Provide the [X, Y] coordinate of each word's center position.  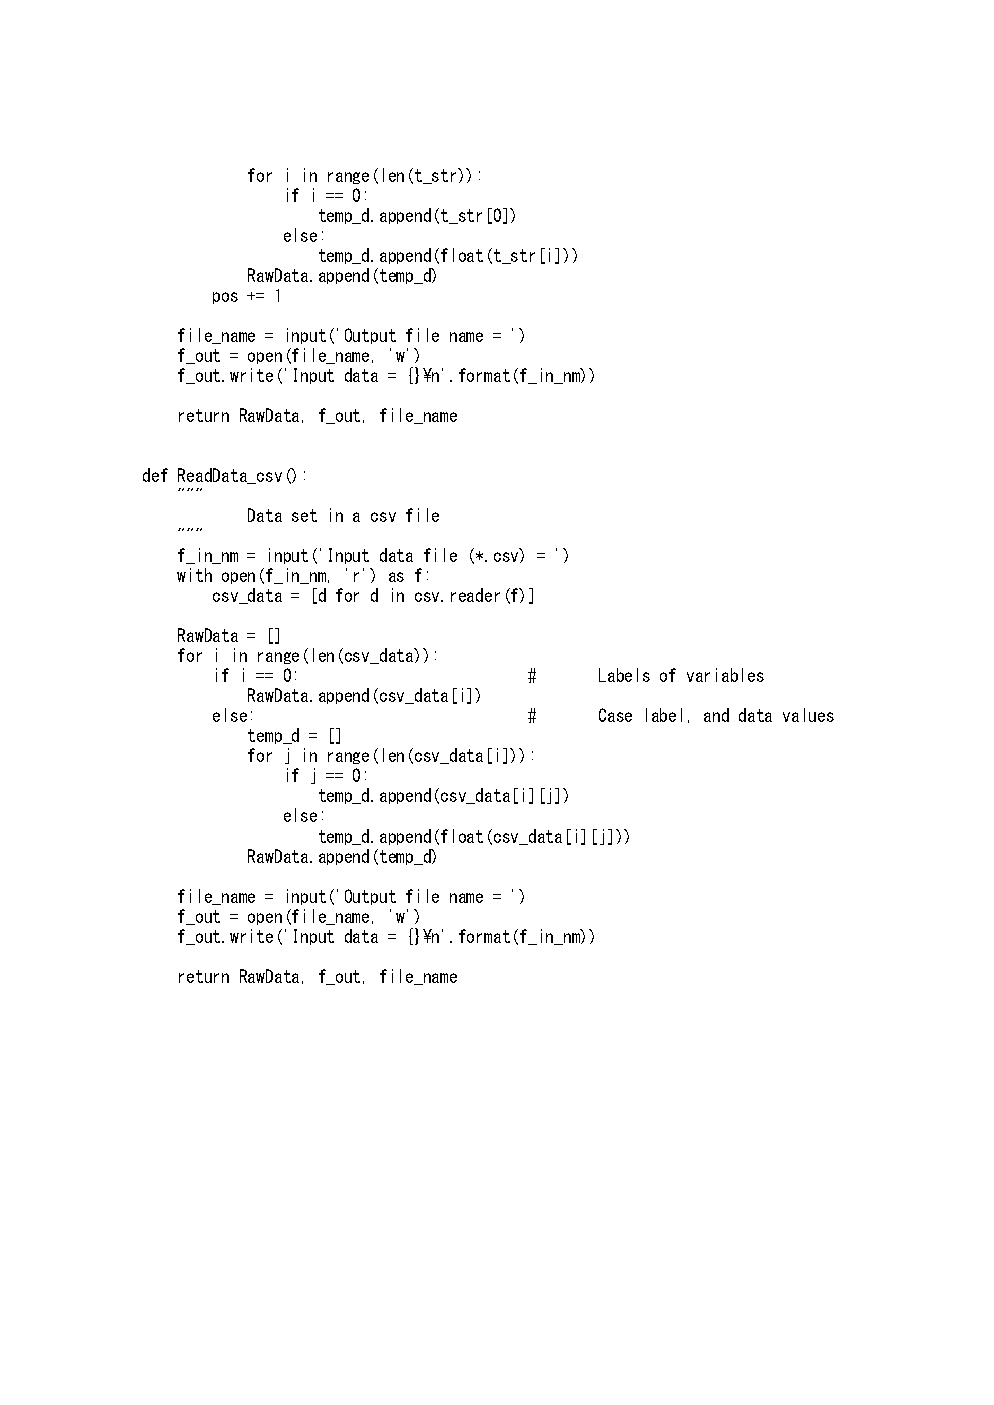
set [304, 515]
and [716, 715]
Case [615, 715]
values [808, 715]
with [194, 575]
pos [225, 298]
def [155, 475]
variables [725, 675]
